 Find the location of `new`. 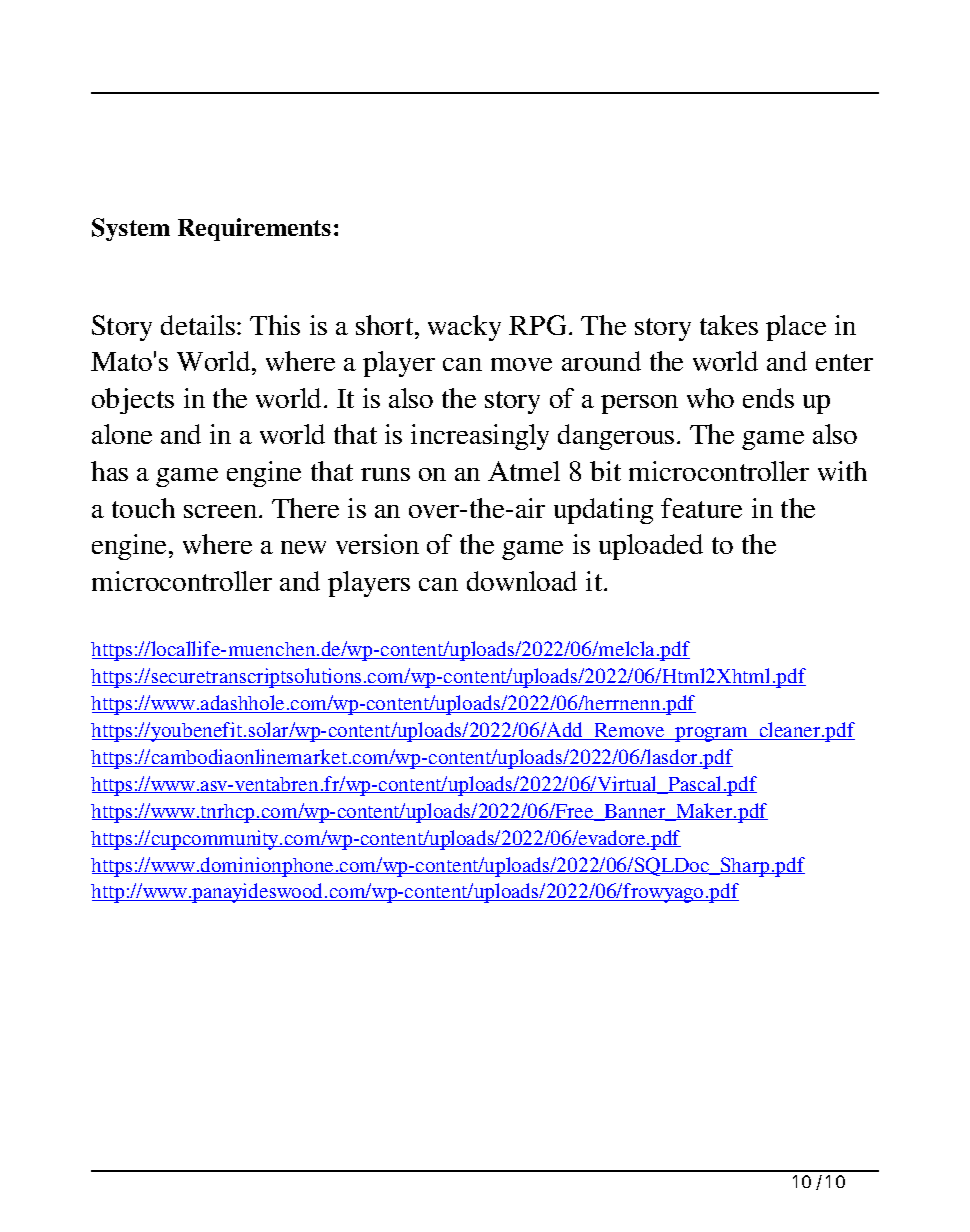

new is located at coordinates (303, 547).
